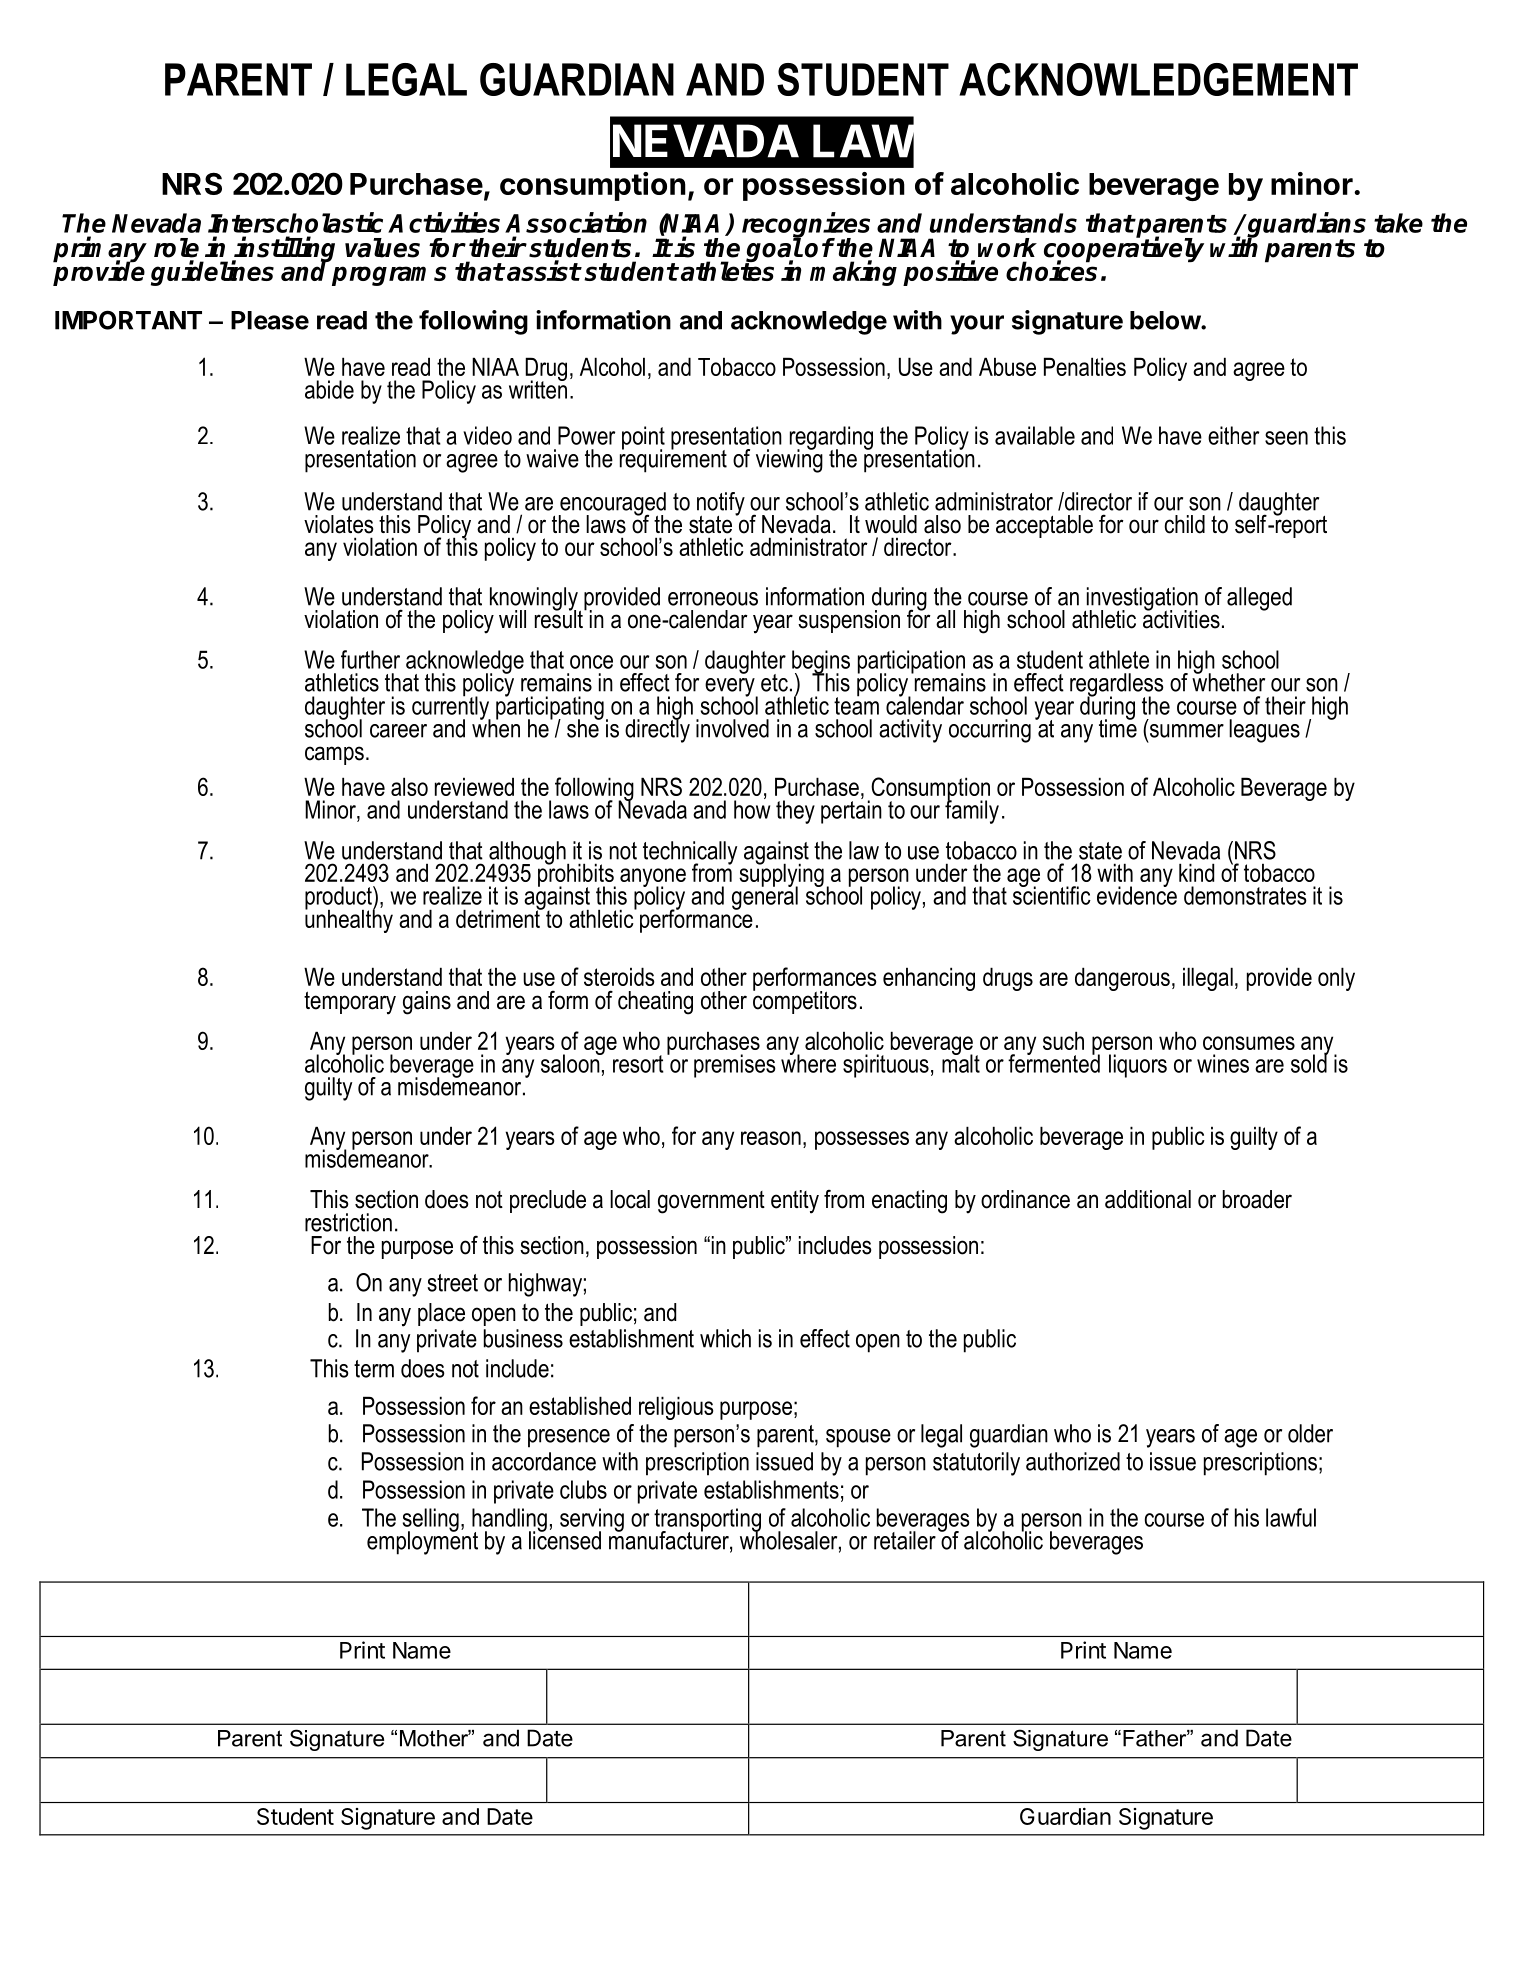 This document has height=1971, width=1523. Describe the element at coordinates (1259, 599) in the document. I see `alleged` at that location.
